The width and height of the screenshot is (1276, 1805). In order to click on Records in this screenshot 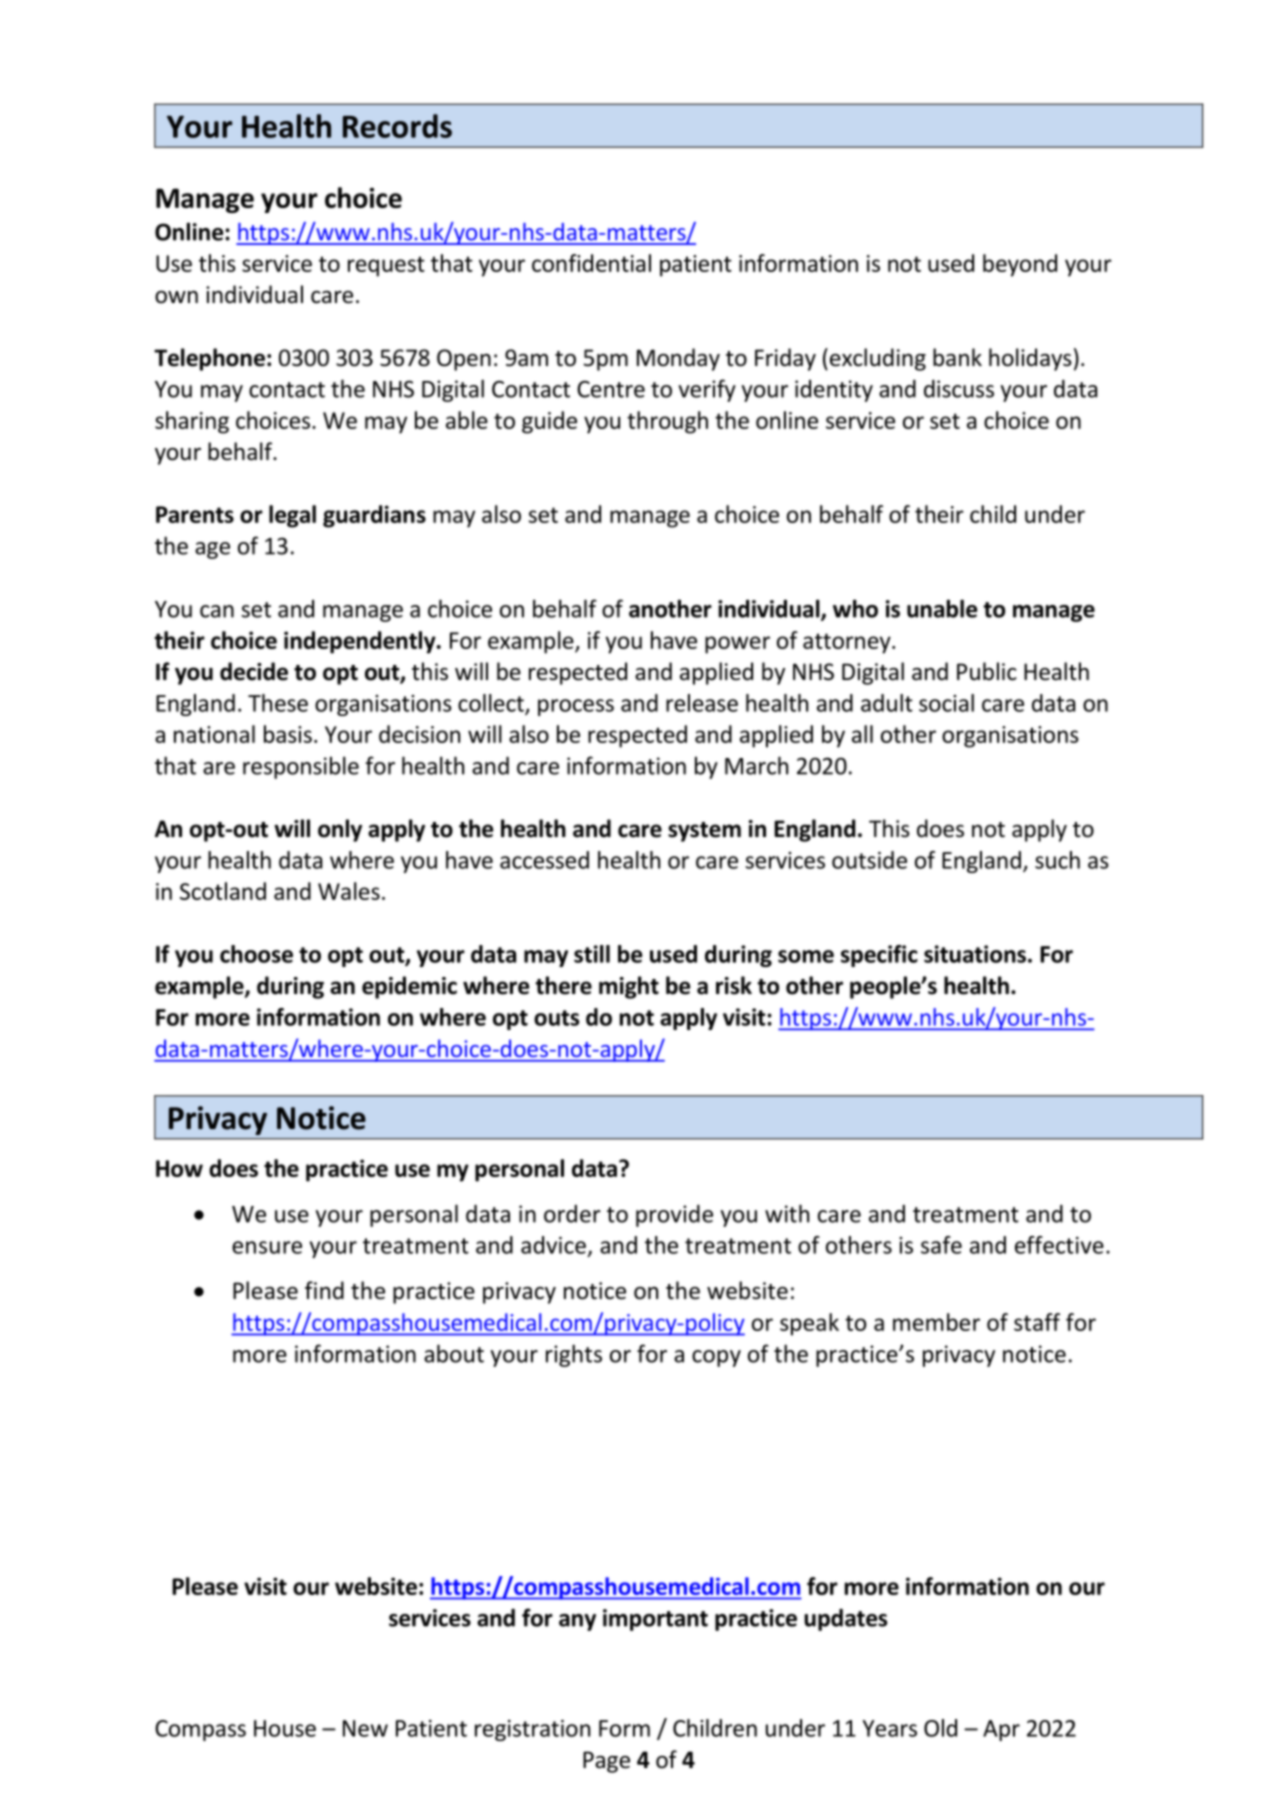, I will do `click(397, 126)`.
